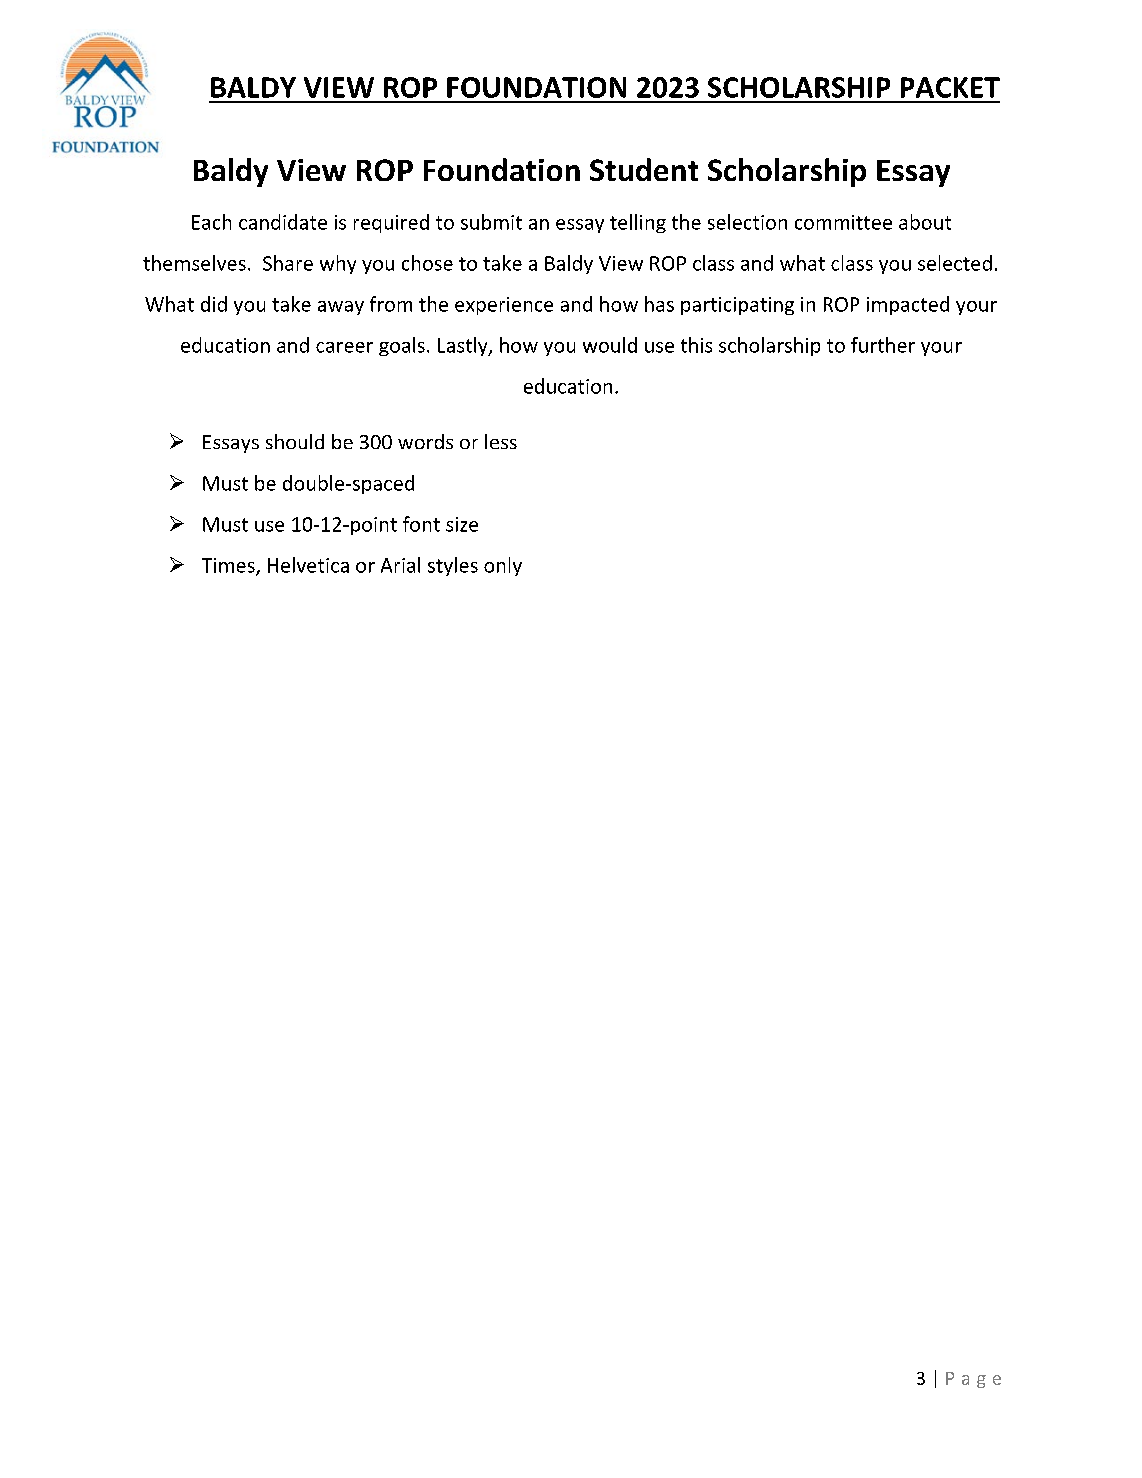  Describe the element at coordinates (973, 1380) in the screenshot. I see `Page` at that location.
